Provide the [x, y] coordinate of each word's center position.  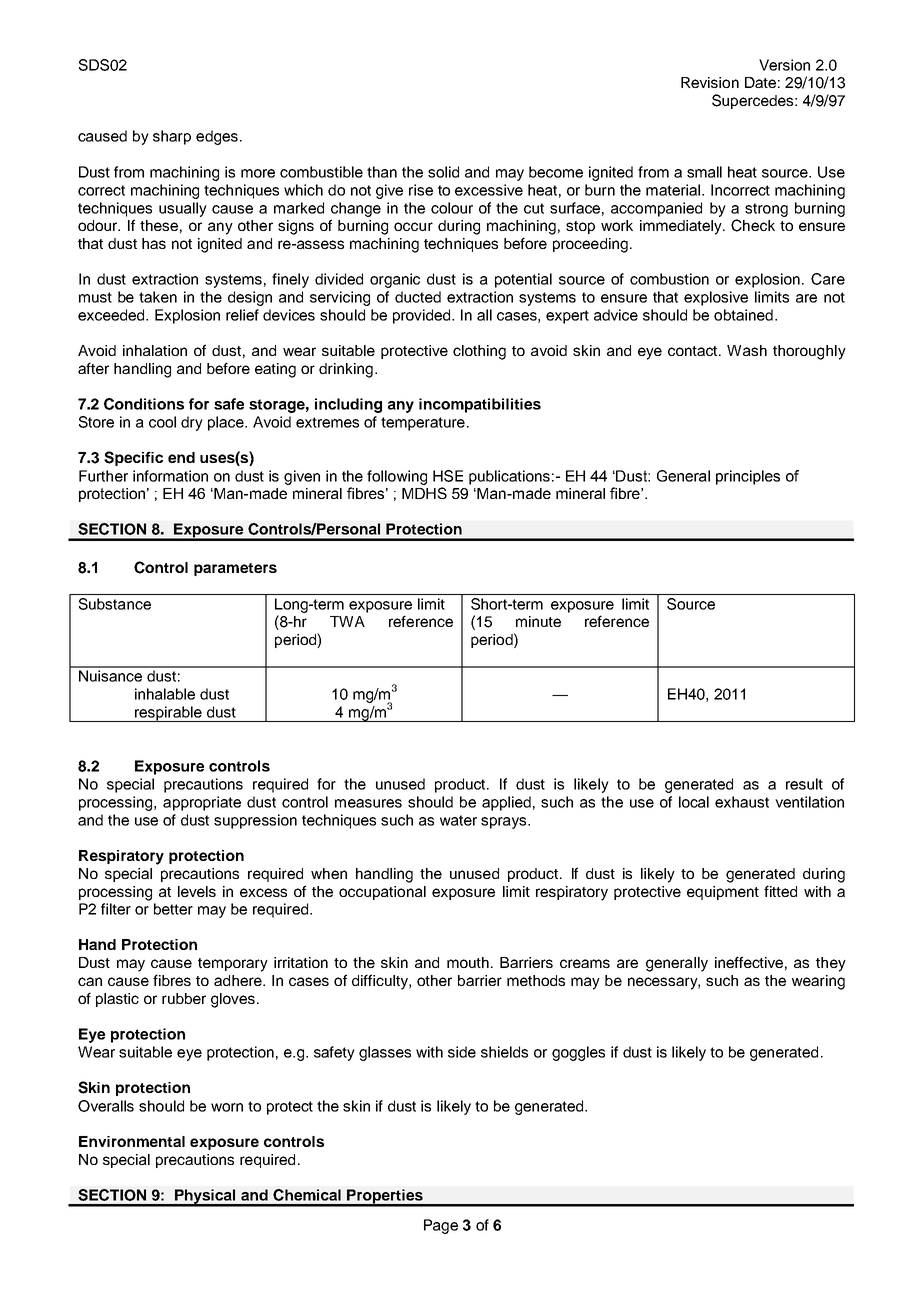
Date [760, 82]
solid [443, 172]
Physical [205, 1197]
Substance [115, 604]
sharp [172, 137]
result [804, 784]
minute [538, 621]
